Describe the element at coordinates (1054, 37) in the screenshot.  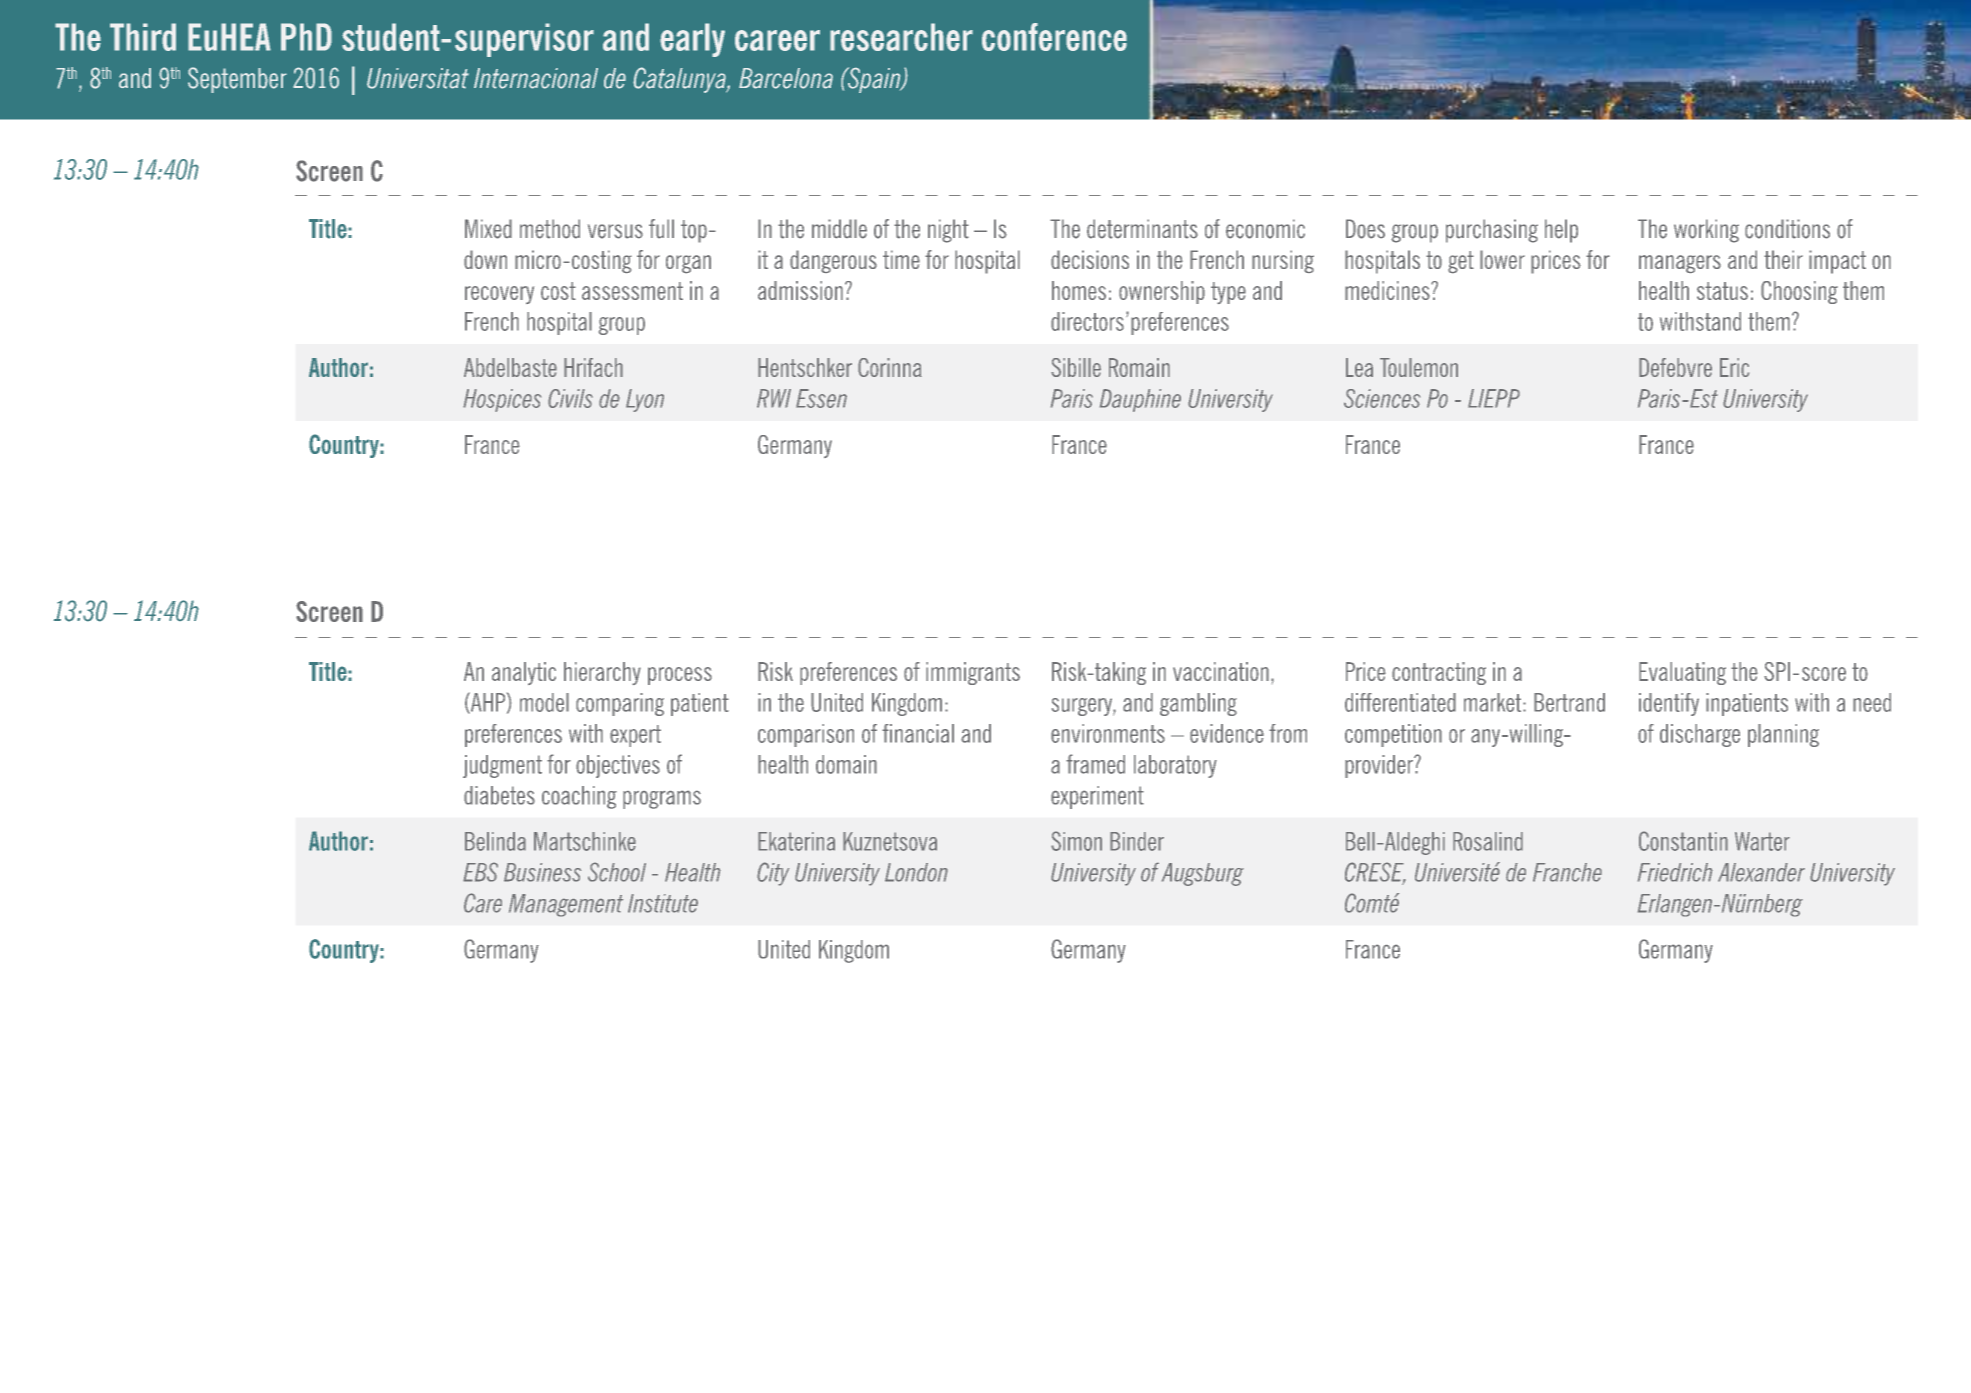
I see `conference` at that location.
